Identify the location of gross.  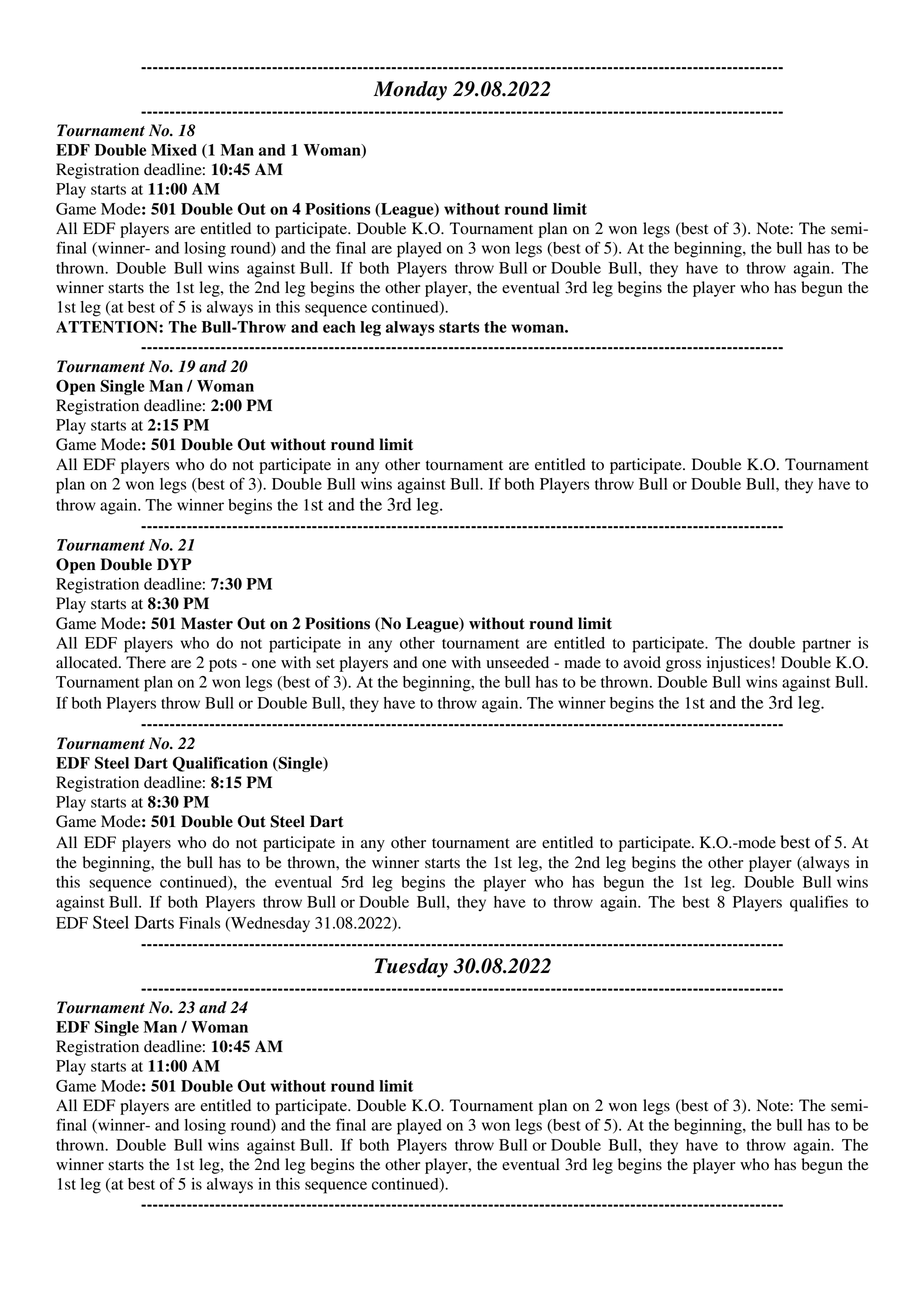
(683, 666).
